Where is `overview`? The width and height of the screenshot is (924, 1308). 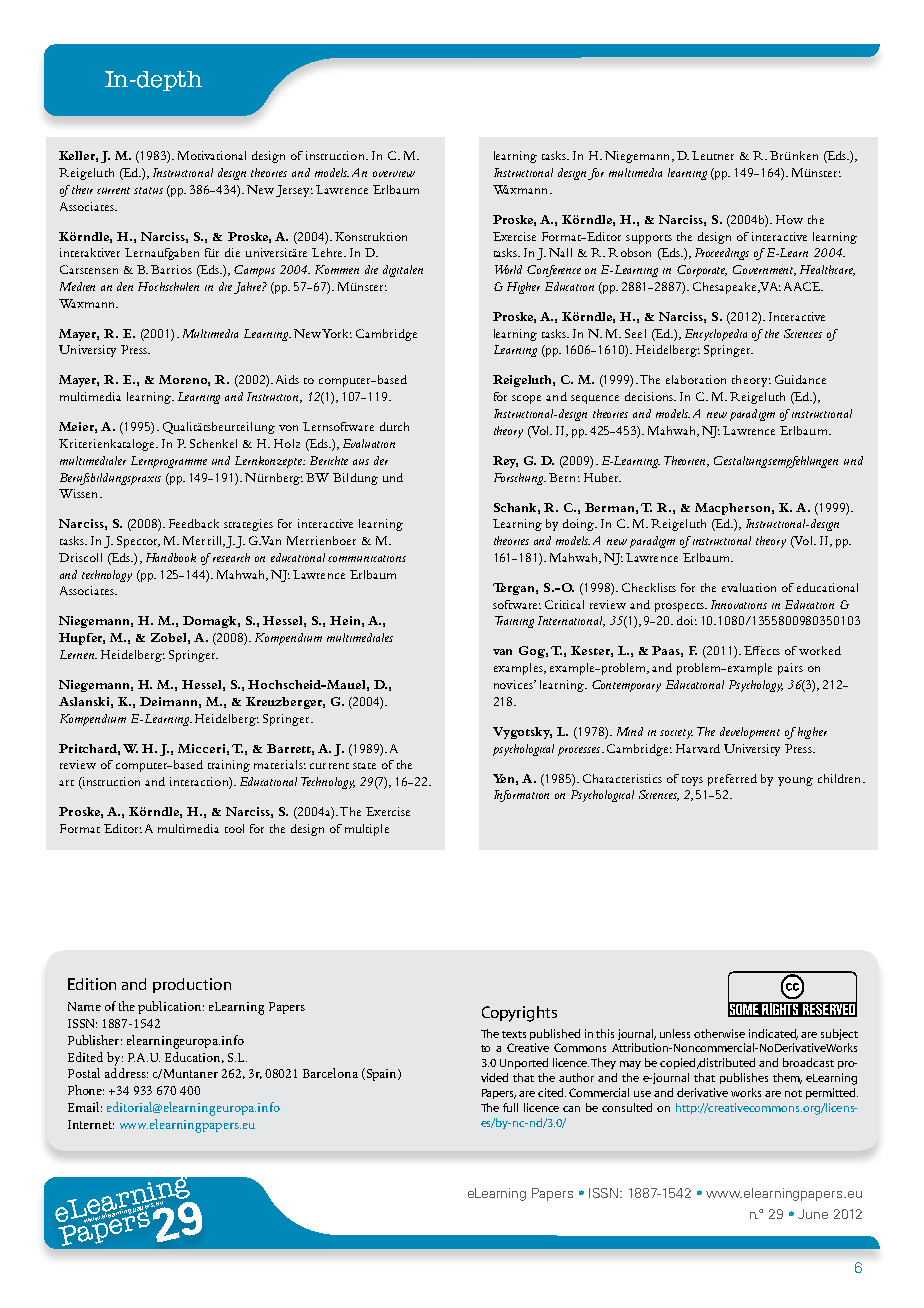
overview is located at coordinates (394, 174).
